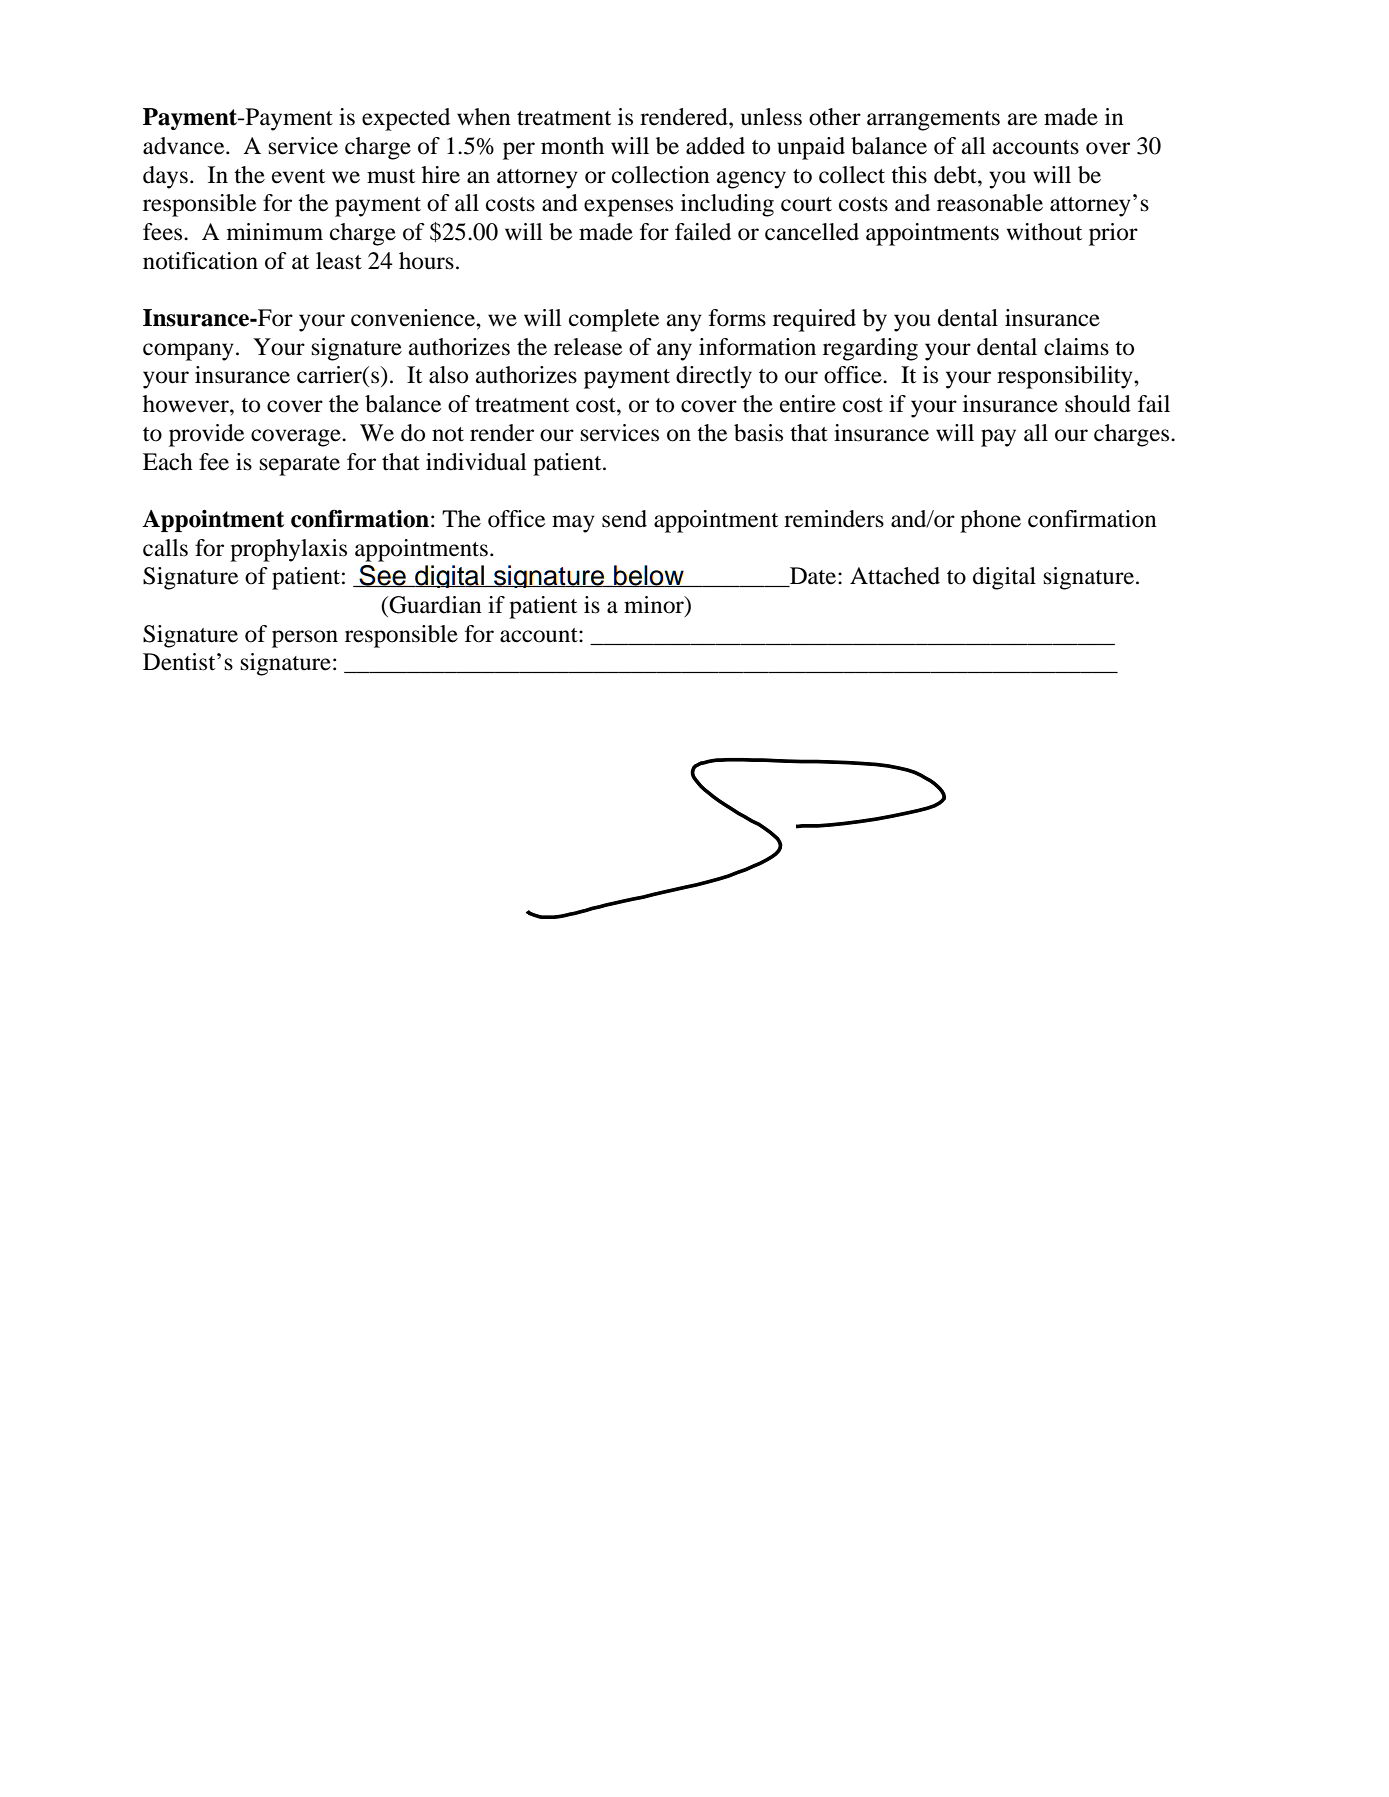  What do you see at coordinates (188, 352) in the screenshot?
I see `company` at bounding box center [188, 352].
